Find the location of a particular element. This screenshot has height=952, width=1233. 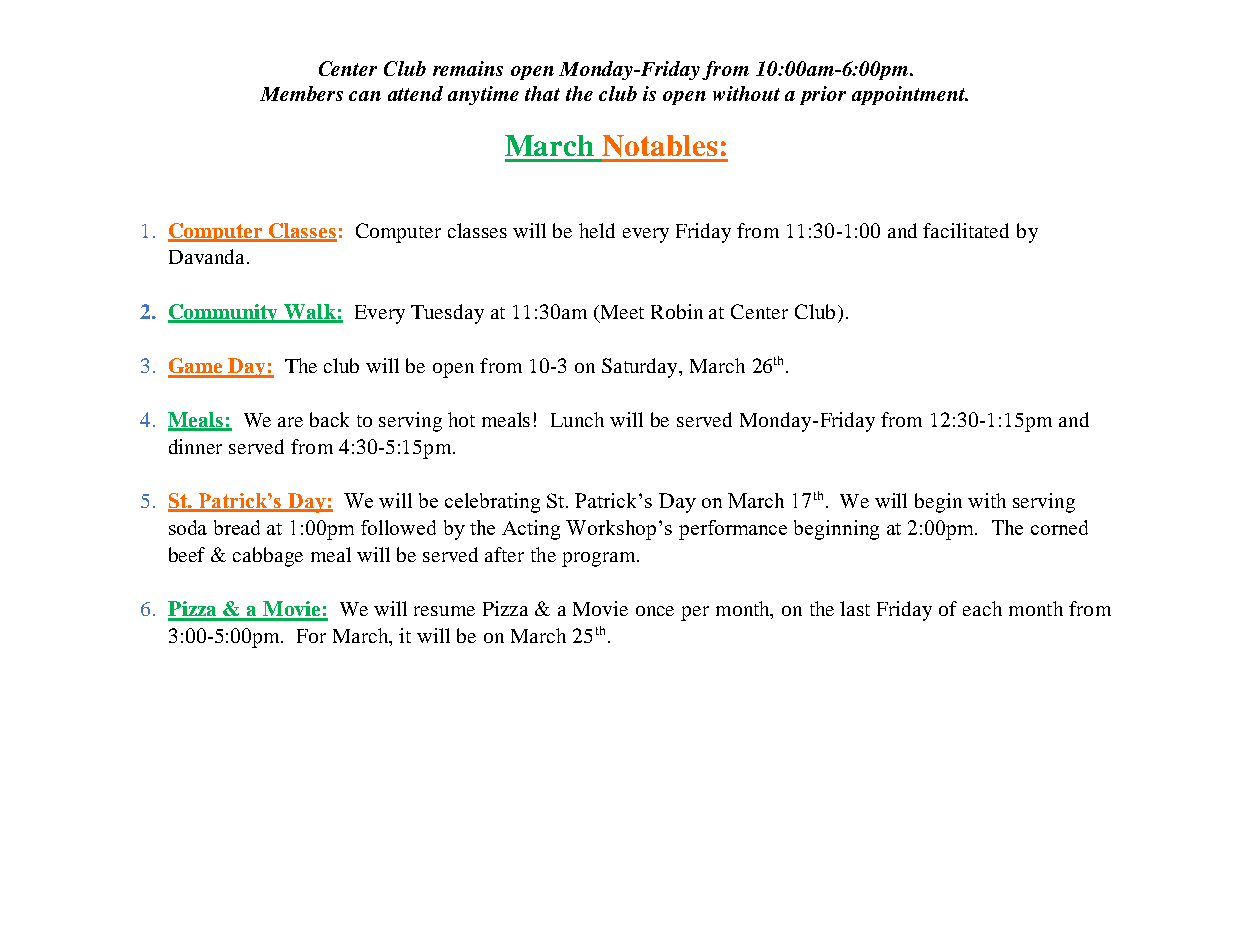

Community is located at coordinates (224, 313).
